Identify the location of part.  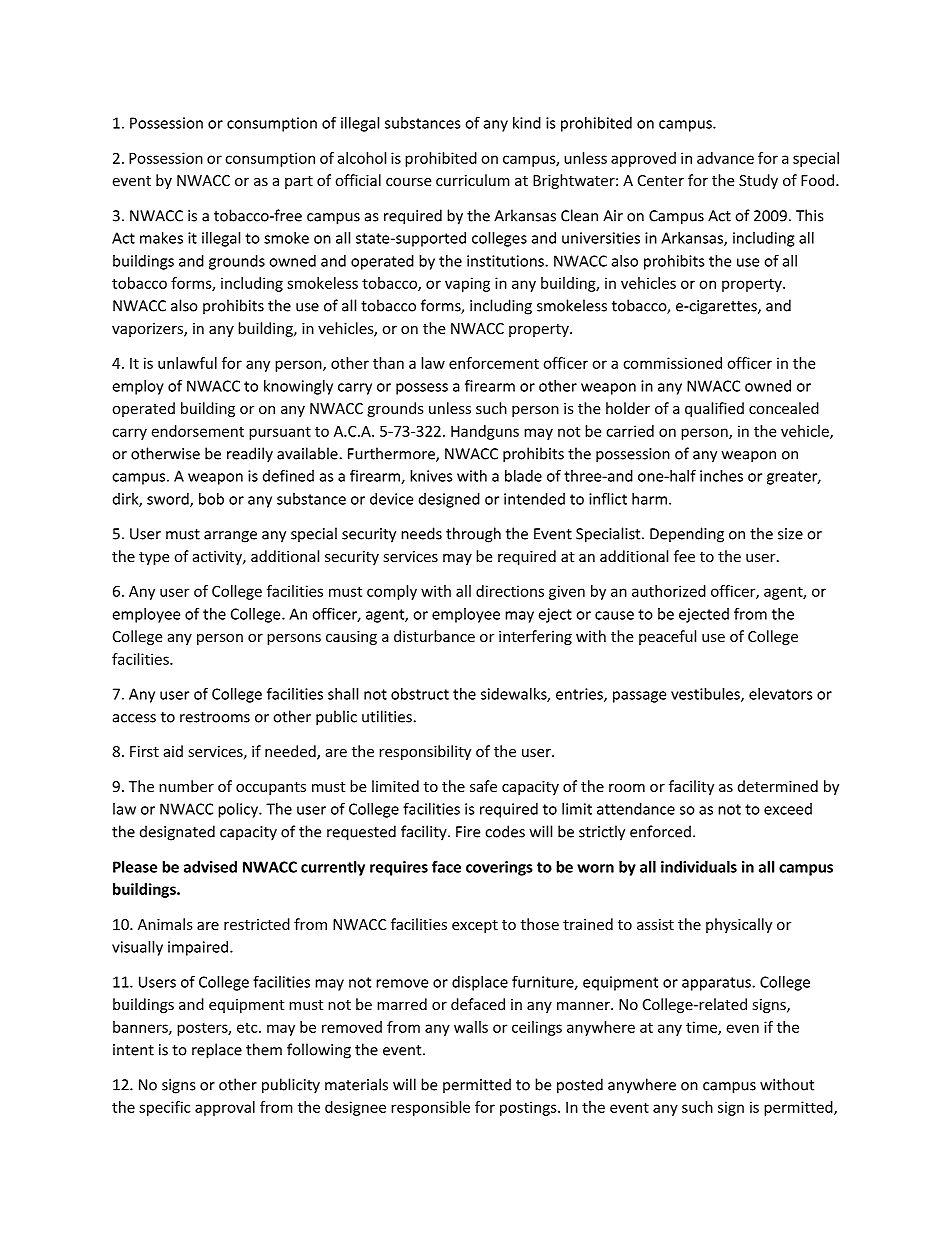
(299, 182).
